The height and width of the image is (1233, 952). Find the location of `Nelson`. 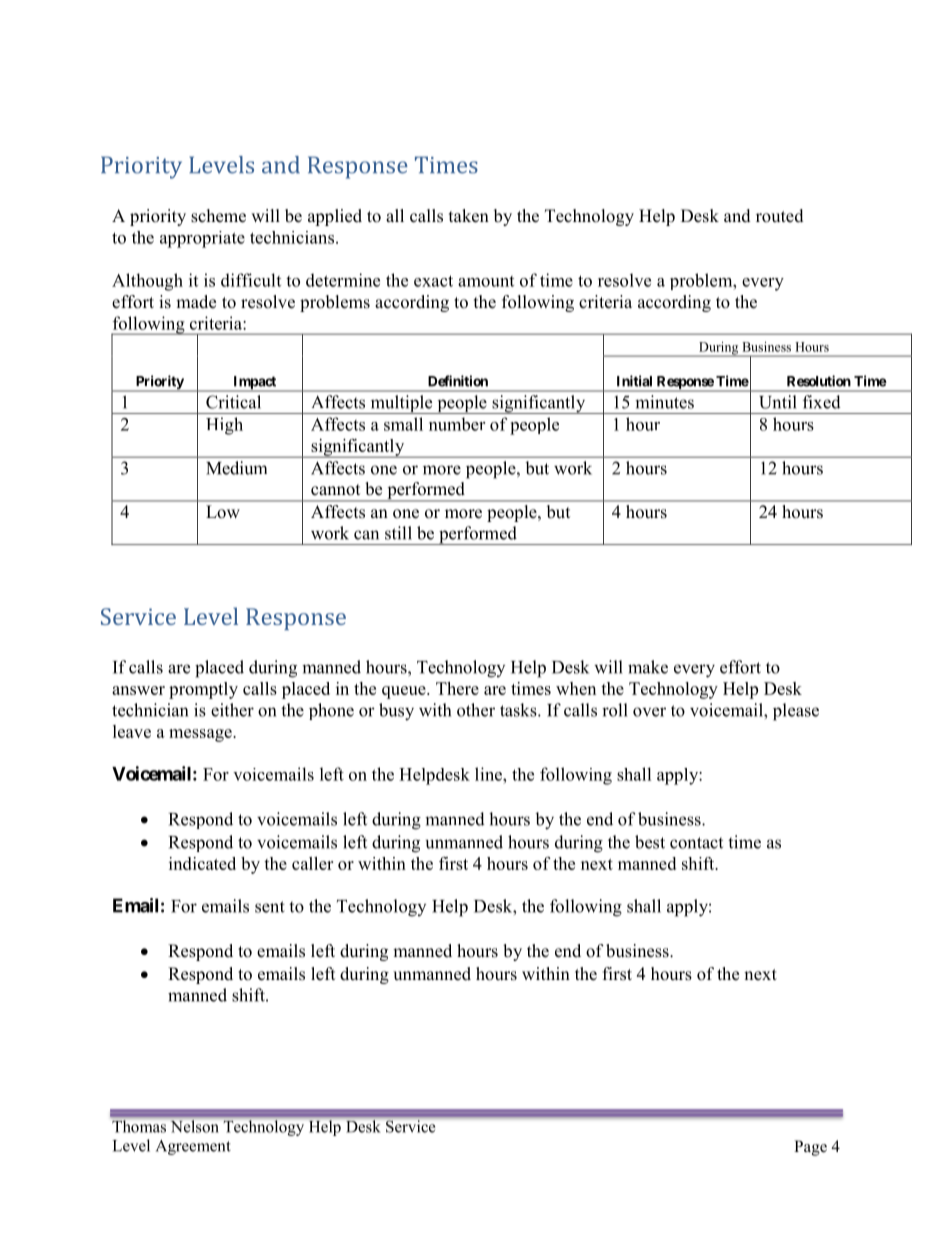

Nelson is located at coordinates (194, 1126).
